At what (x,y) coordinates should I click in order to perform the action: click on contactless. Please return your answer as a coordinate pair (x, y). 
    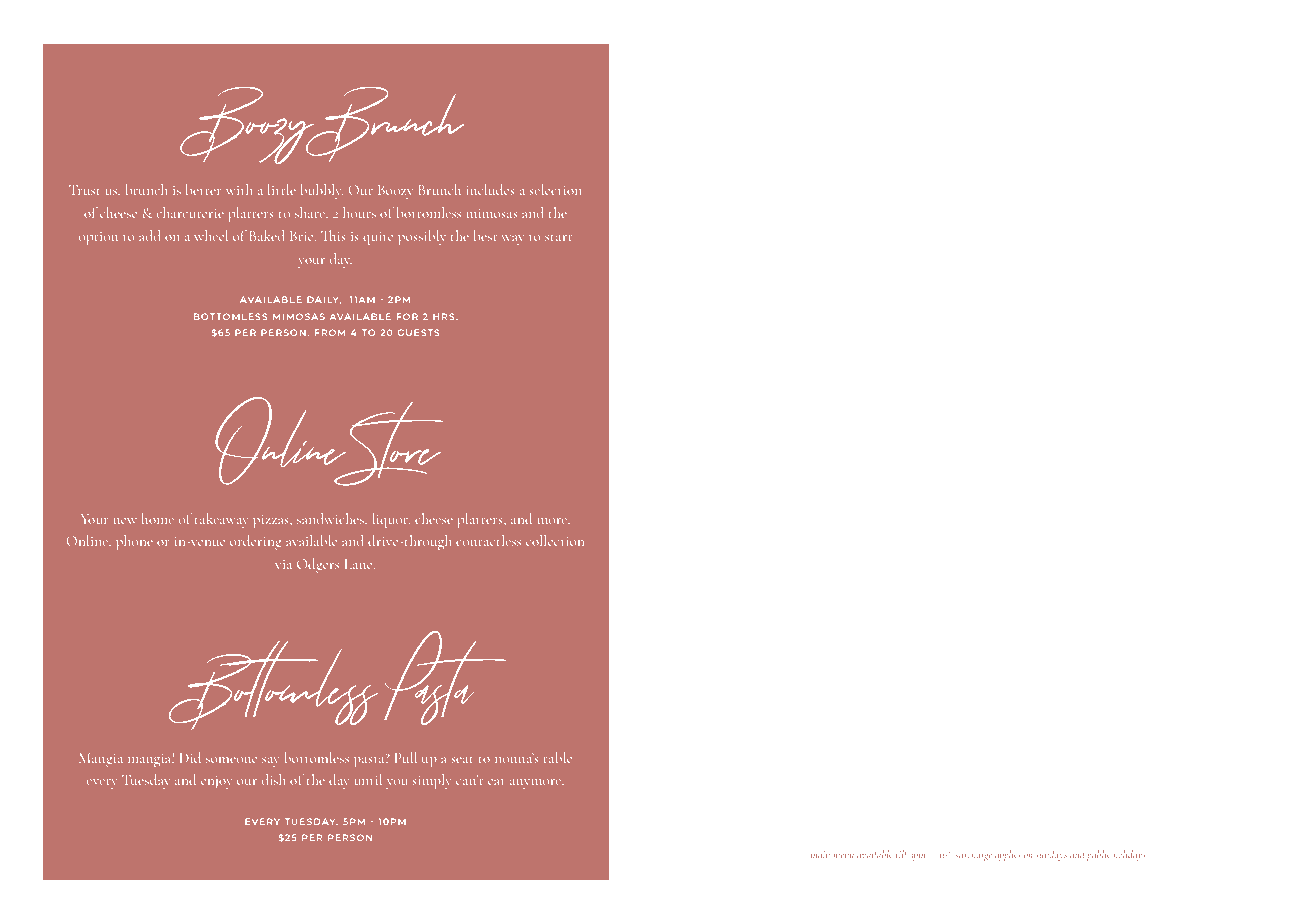
    Looking at the image, I should click on (488, 540).
